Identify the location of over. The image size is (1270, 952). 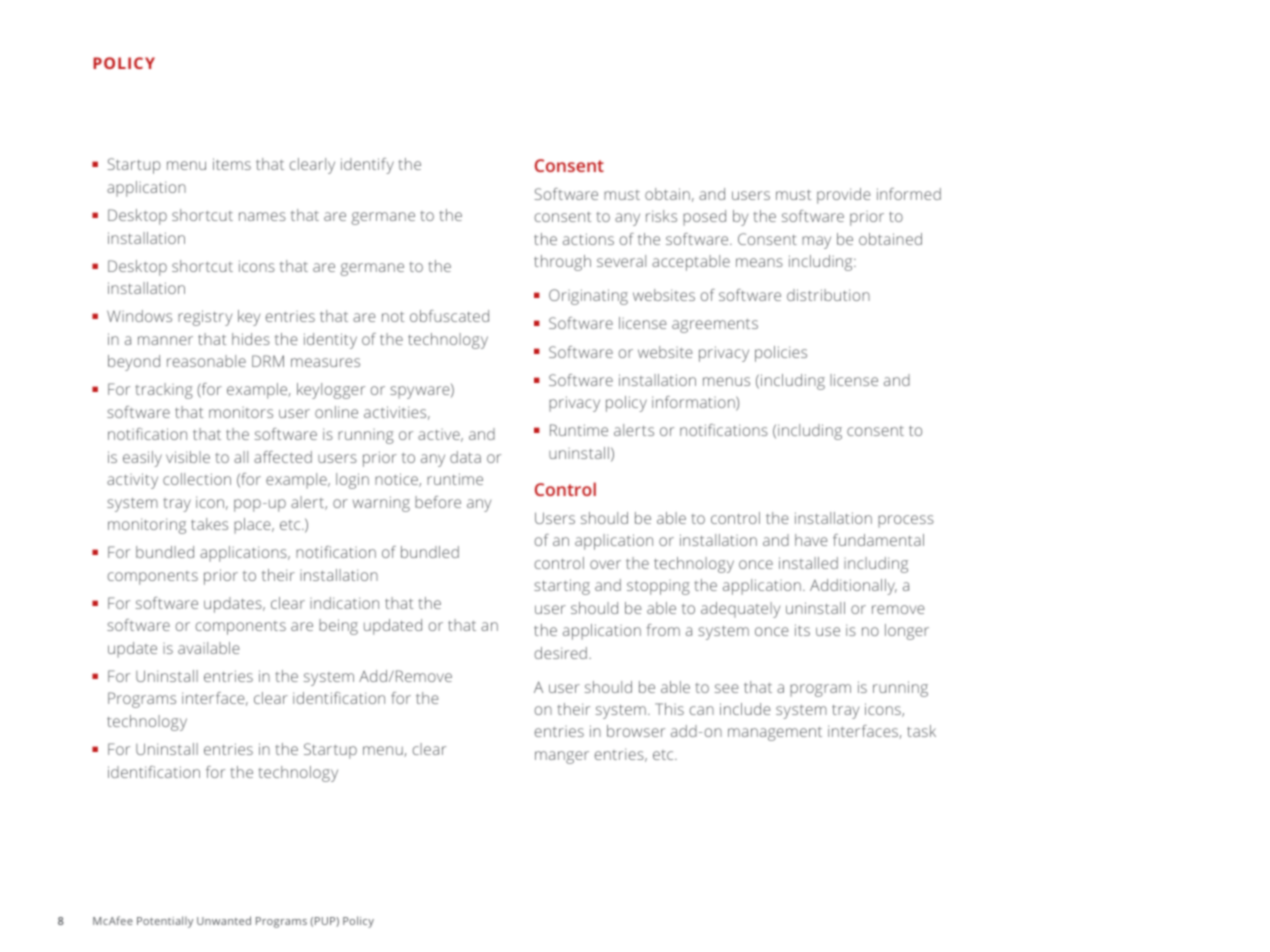
(605, 564).
